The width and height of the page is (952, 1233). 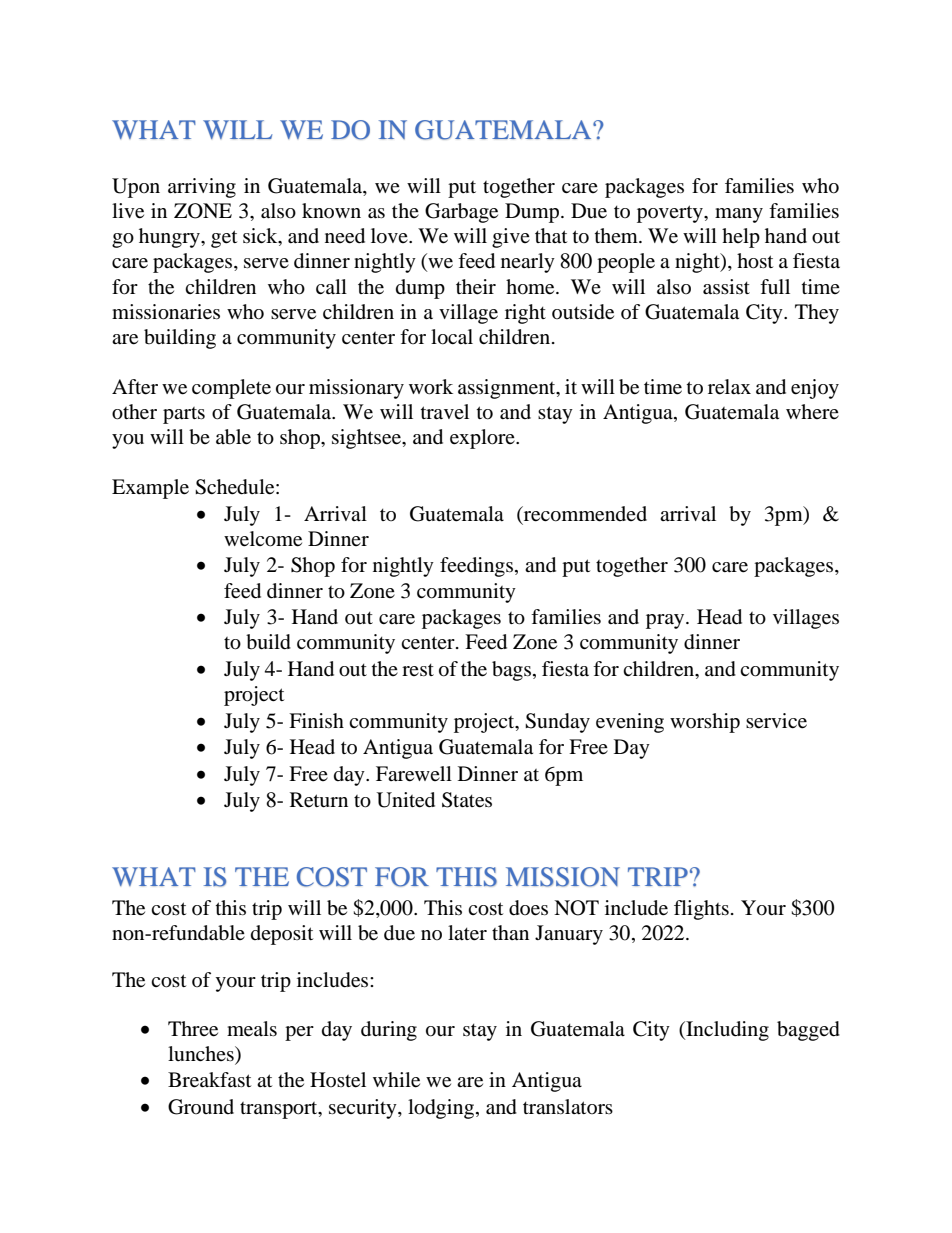 I want to click on Garbage, so click(x=461, y=213).
